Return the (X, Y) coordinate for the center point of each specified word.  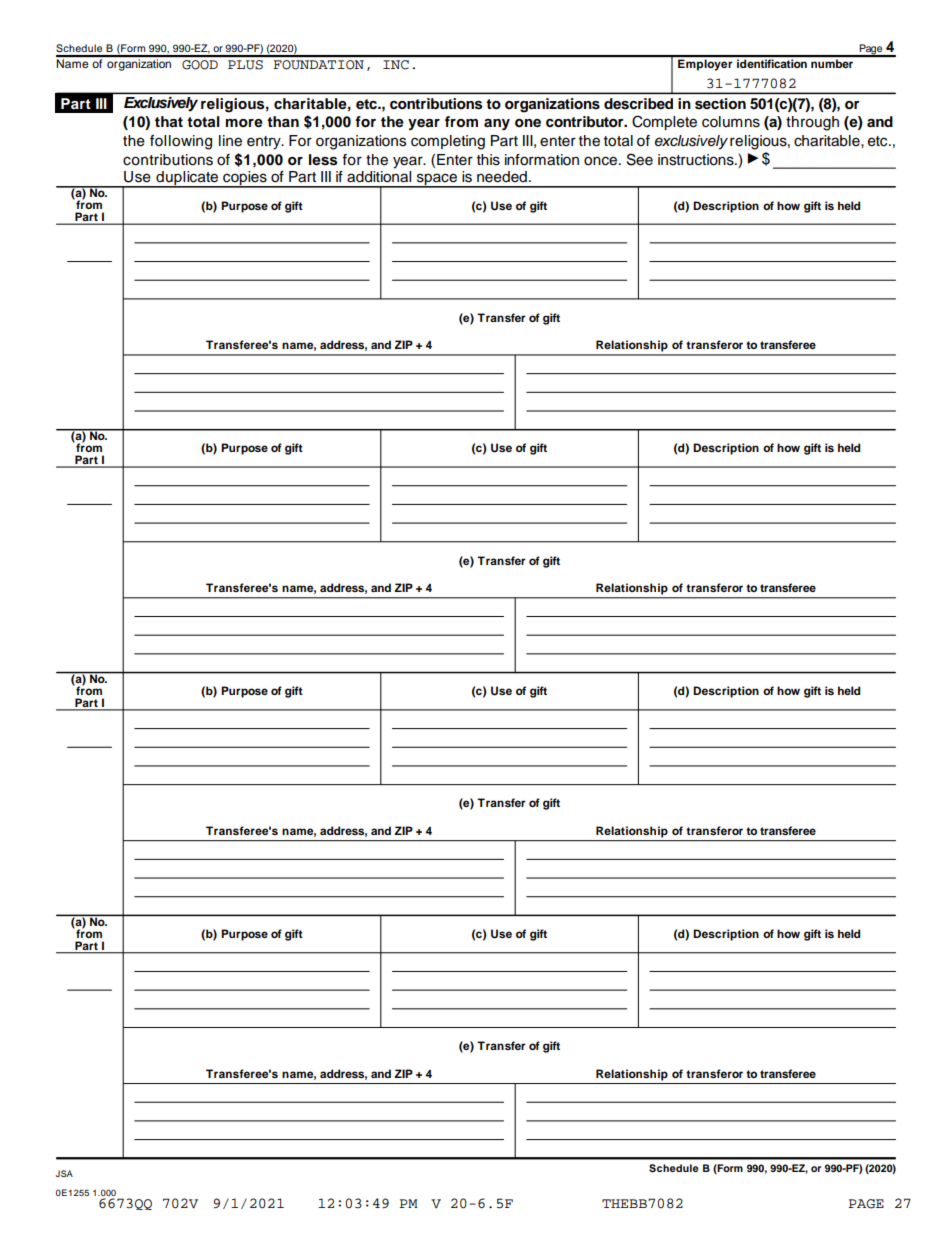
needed (502, 177)
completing (448, 142)
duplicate (187, 179)
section (720, 103)
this (488, 160)
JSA (64, 1173)
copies (245, 179)
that (169, 121)
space (437, 180)
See (640, 159)
